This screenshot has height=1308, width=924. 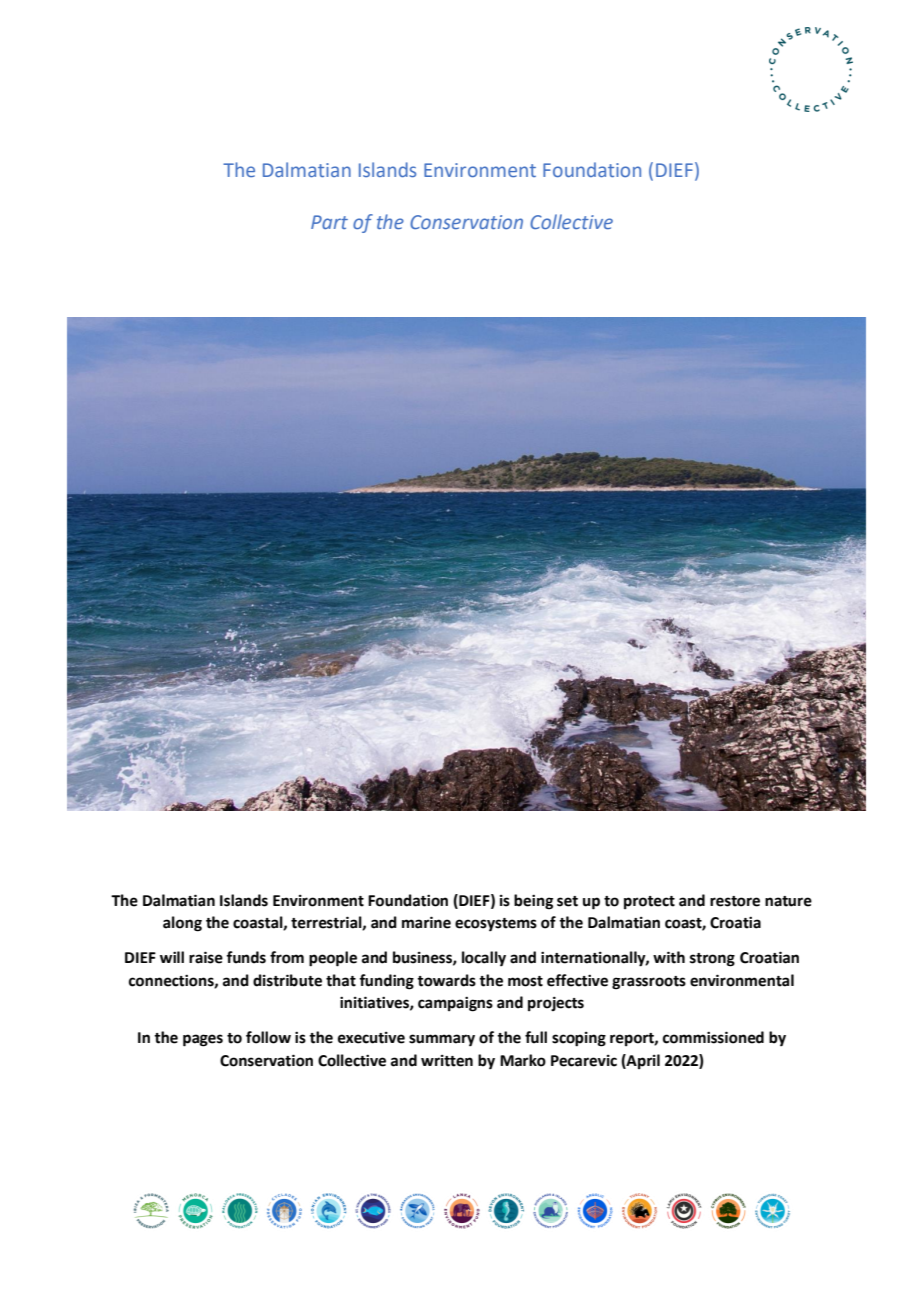 What do you see at coordinates (735, 901) in the screenshot?
I see `restore` at bounding box center [735, 901].
